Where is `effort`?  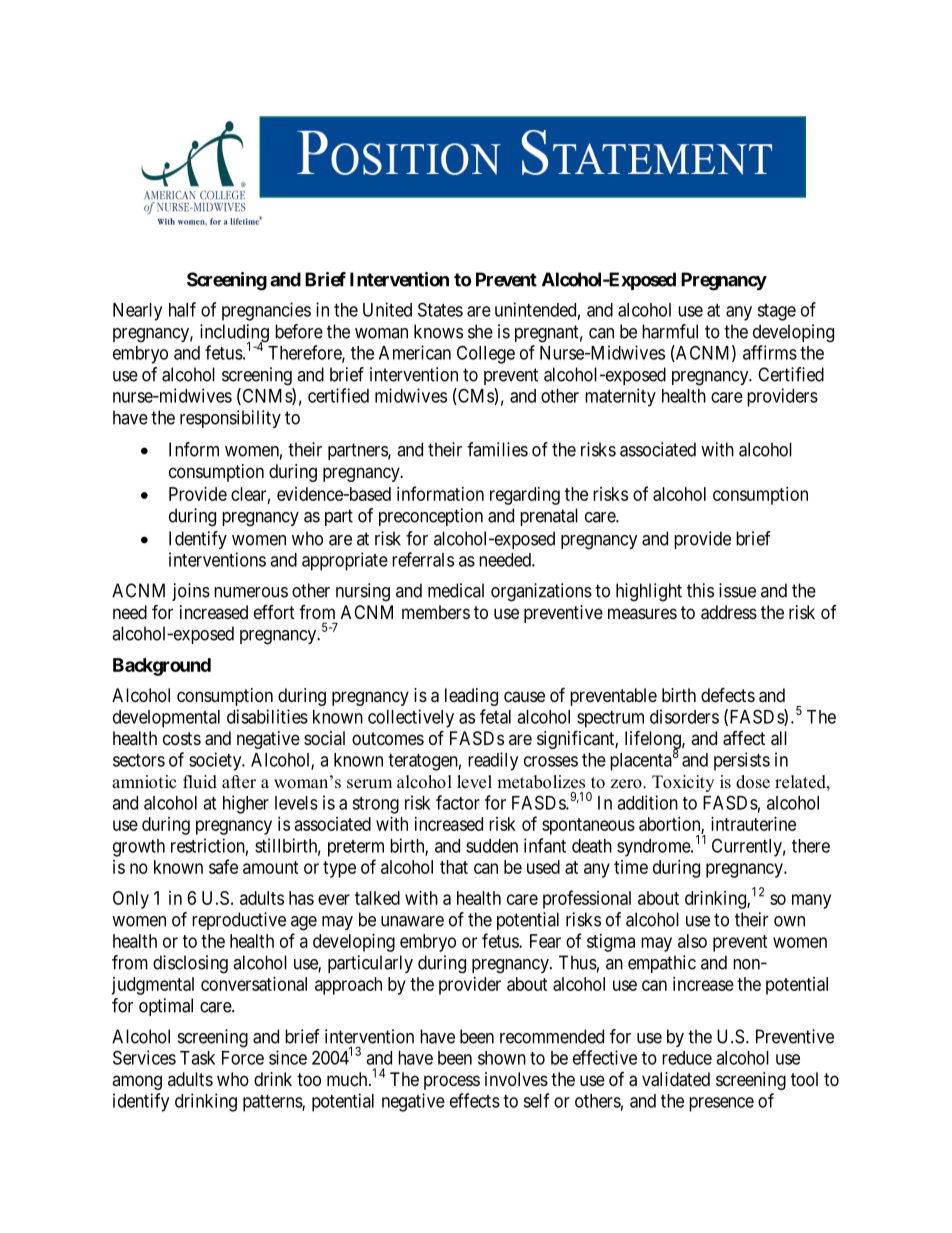 effort is located at coordinates (274, 612).
